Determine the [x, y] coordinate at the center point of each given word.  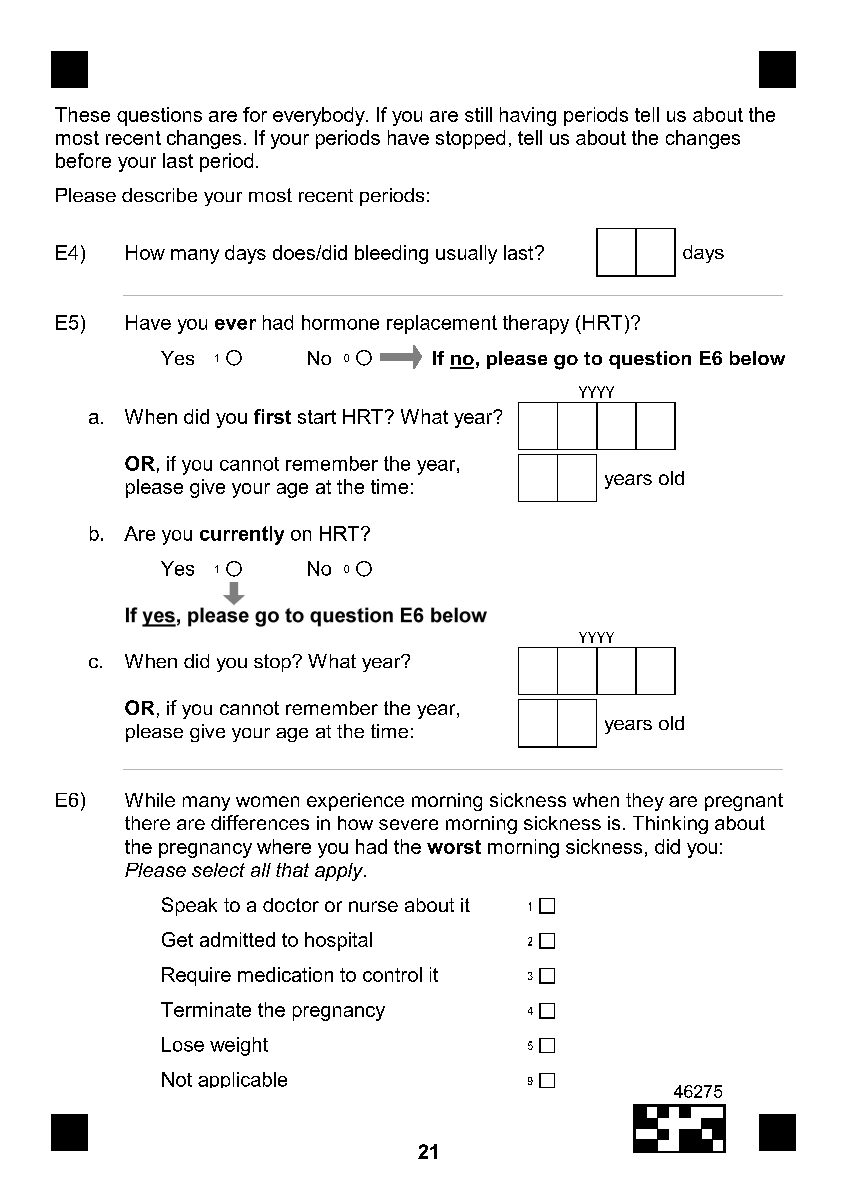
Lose [183, 1044]
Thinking [670, 825]
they [645, 802]
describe [159, 195]
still [478, 114]
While [150, 800]
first [272, 416]
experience [355, 802]
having [528, 116]
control [392, 974]
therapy [536, 324]
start [317, 417]
